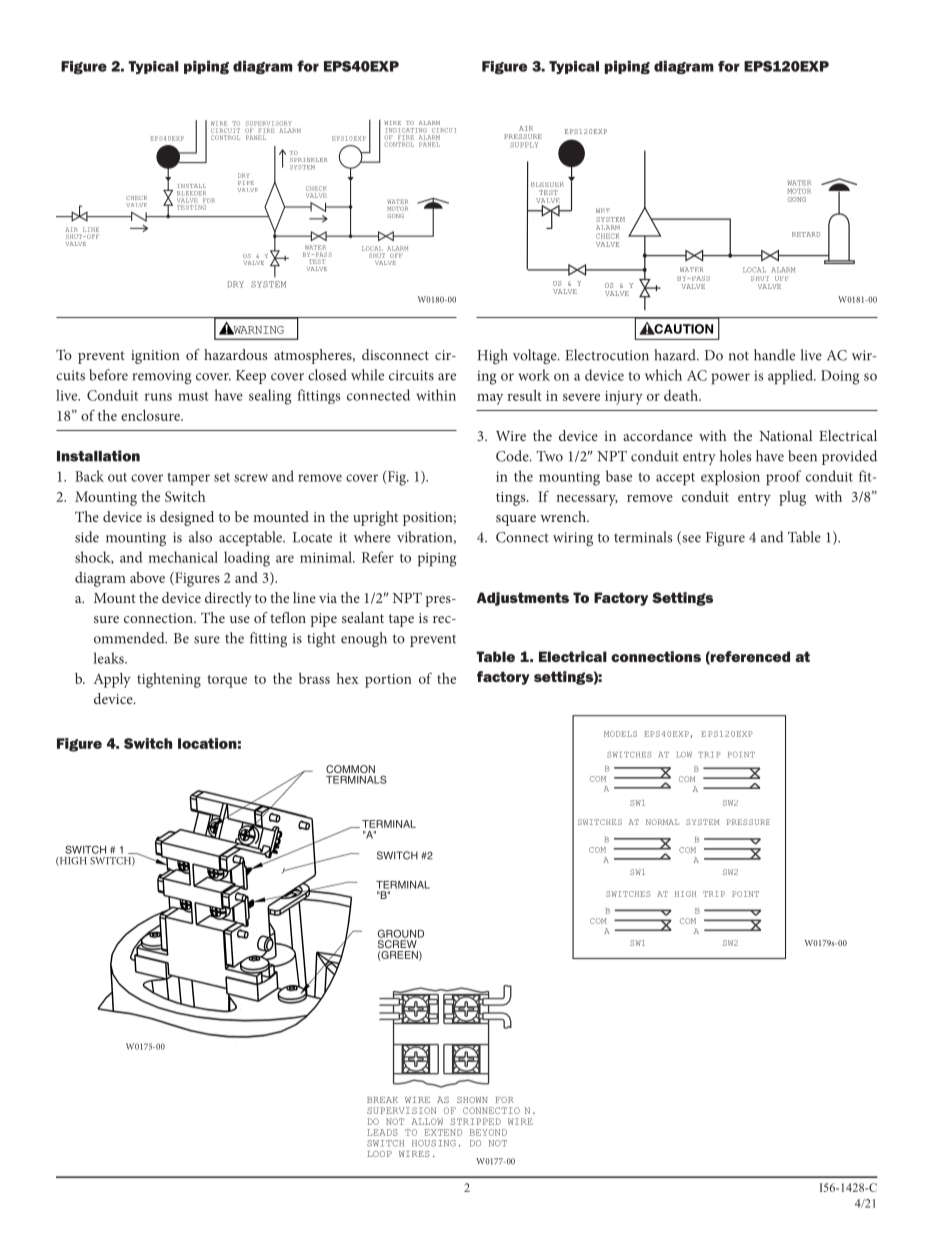 The height and width of the screenshot is (1233, 952). What do you see at coordinates (472, 1100) in the screenshot?
I see `SHOWN` at bounding box center [472, 1100].
